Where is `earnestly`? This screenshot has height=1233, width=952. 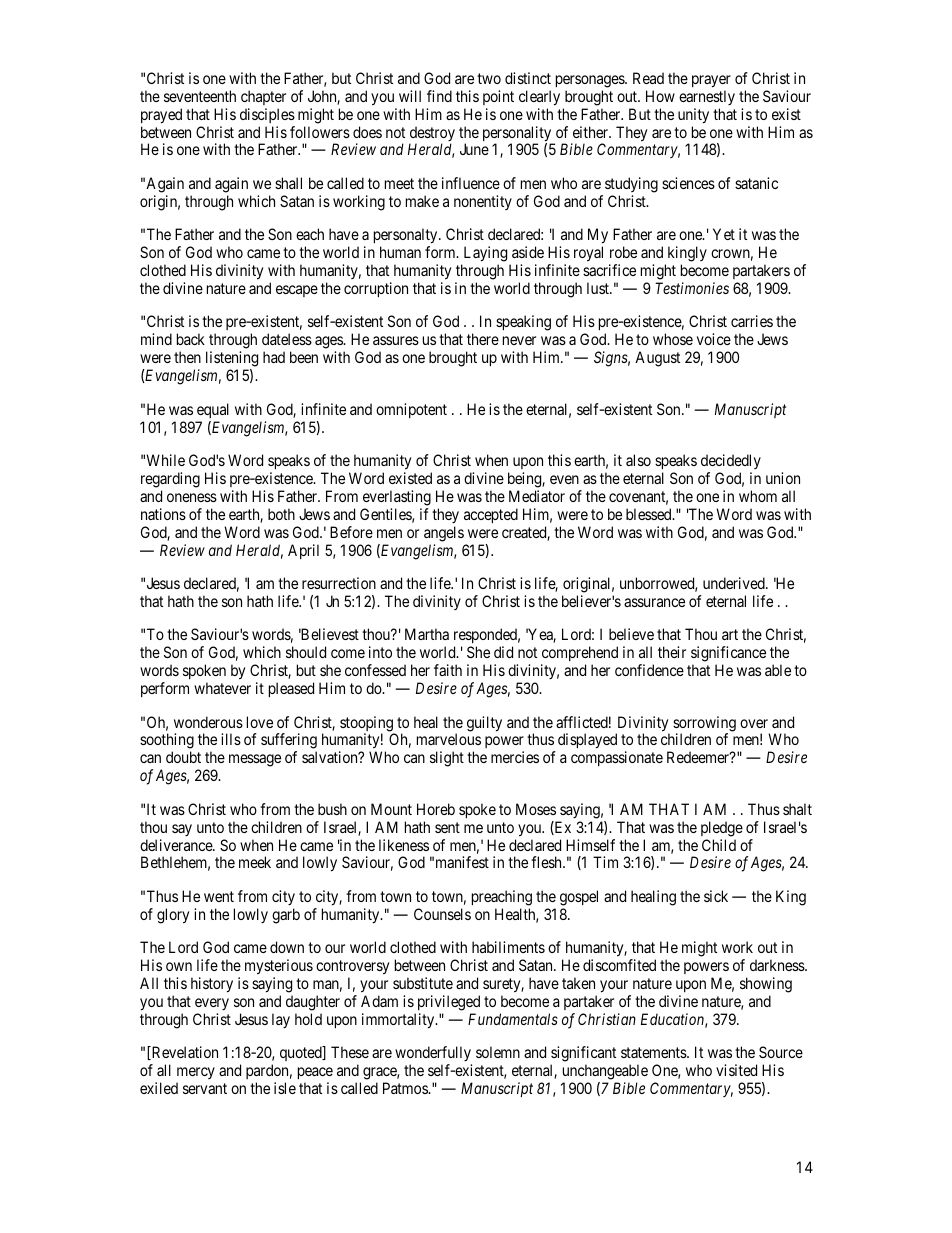 earnestly is located at coordinates (707, 97).
